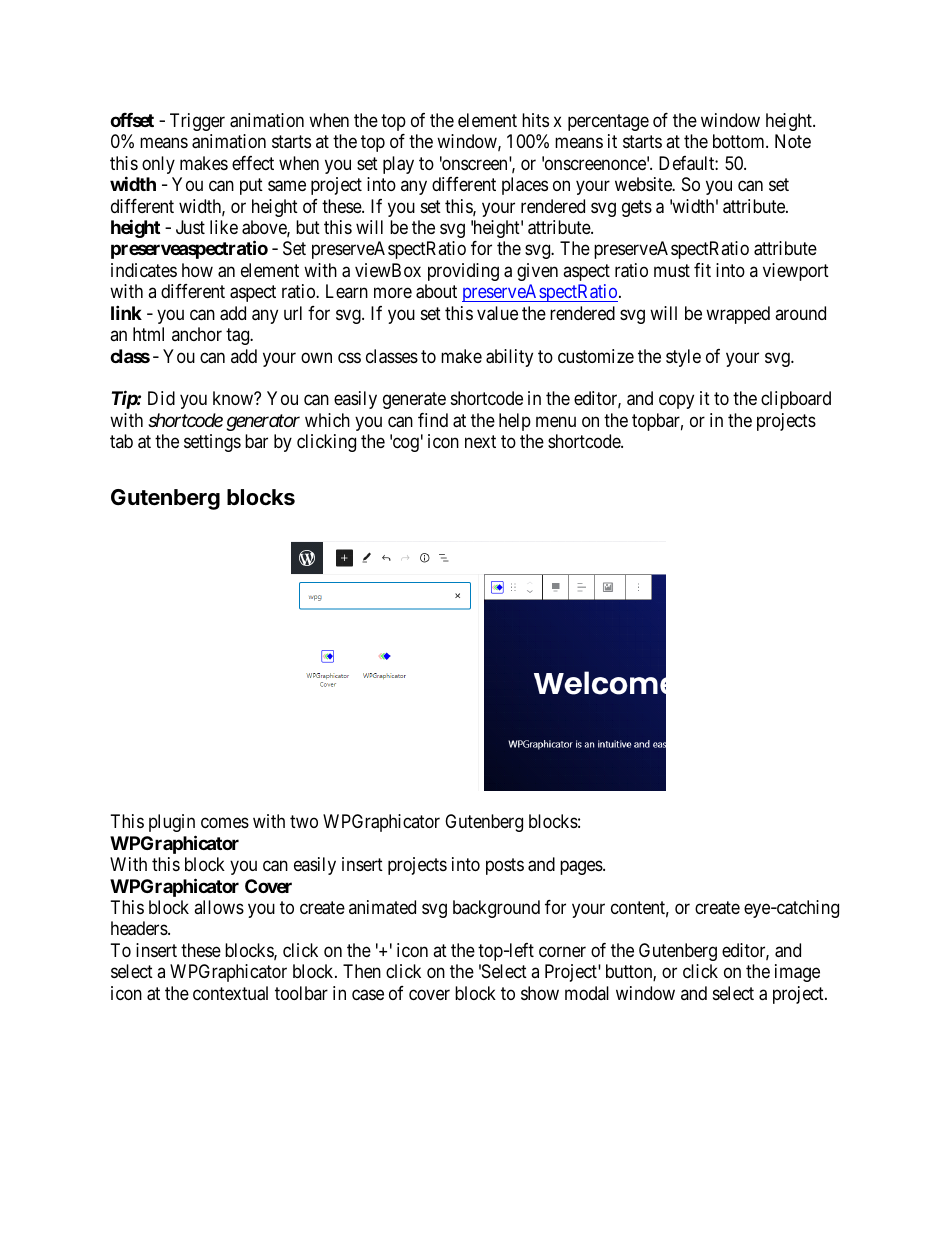 This image has height=1233, width=952. What do you see at coordinates (676, 402) in the image?
I see `copy` at bounding box center [676, 402].
